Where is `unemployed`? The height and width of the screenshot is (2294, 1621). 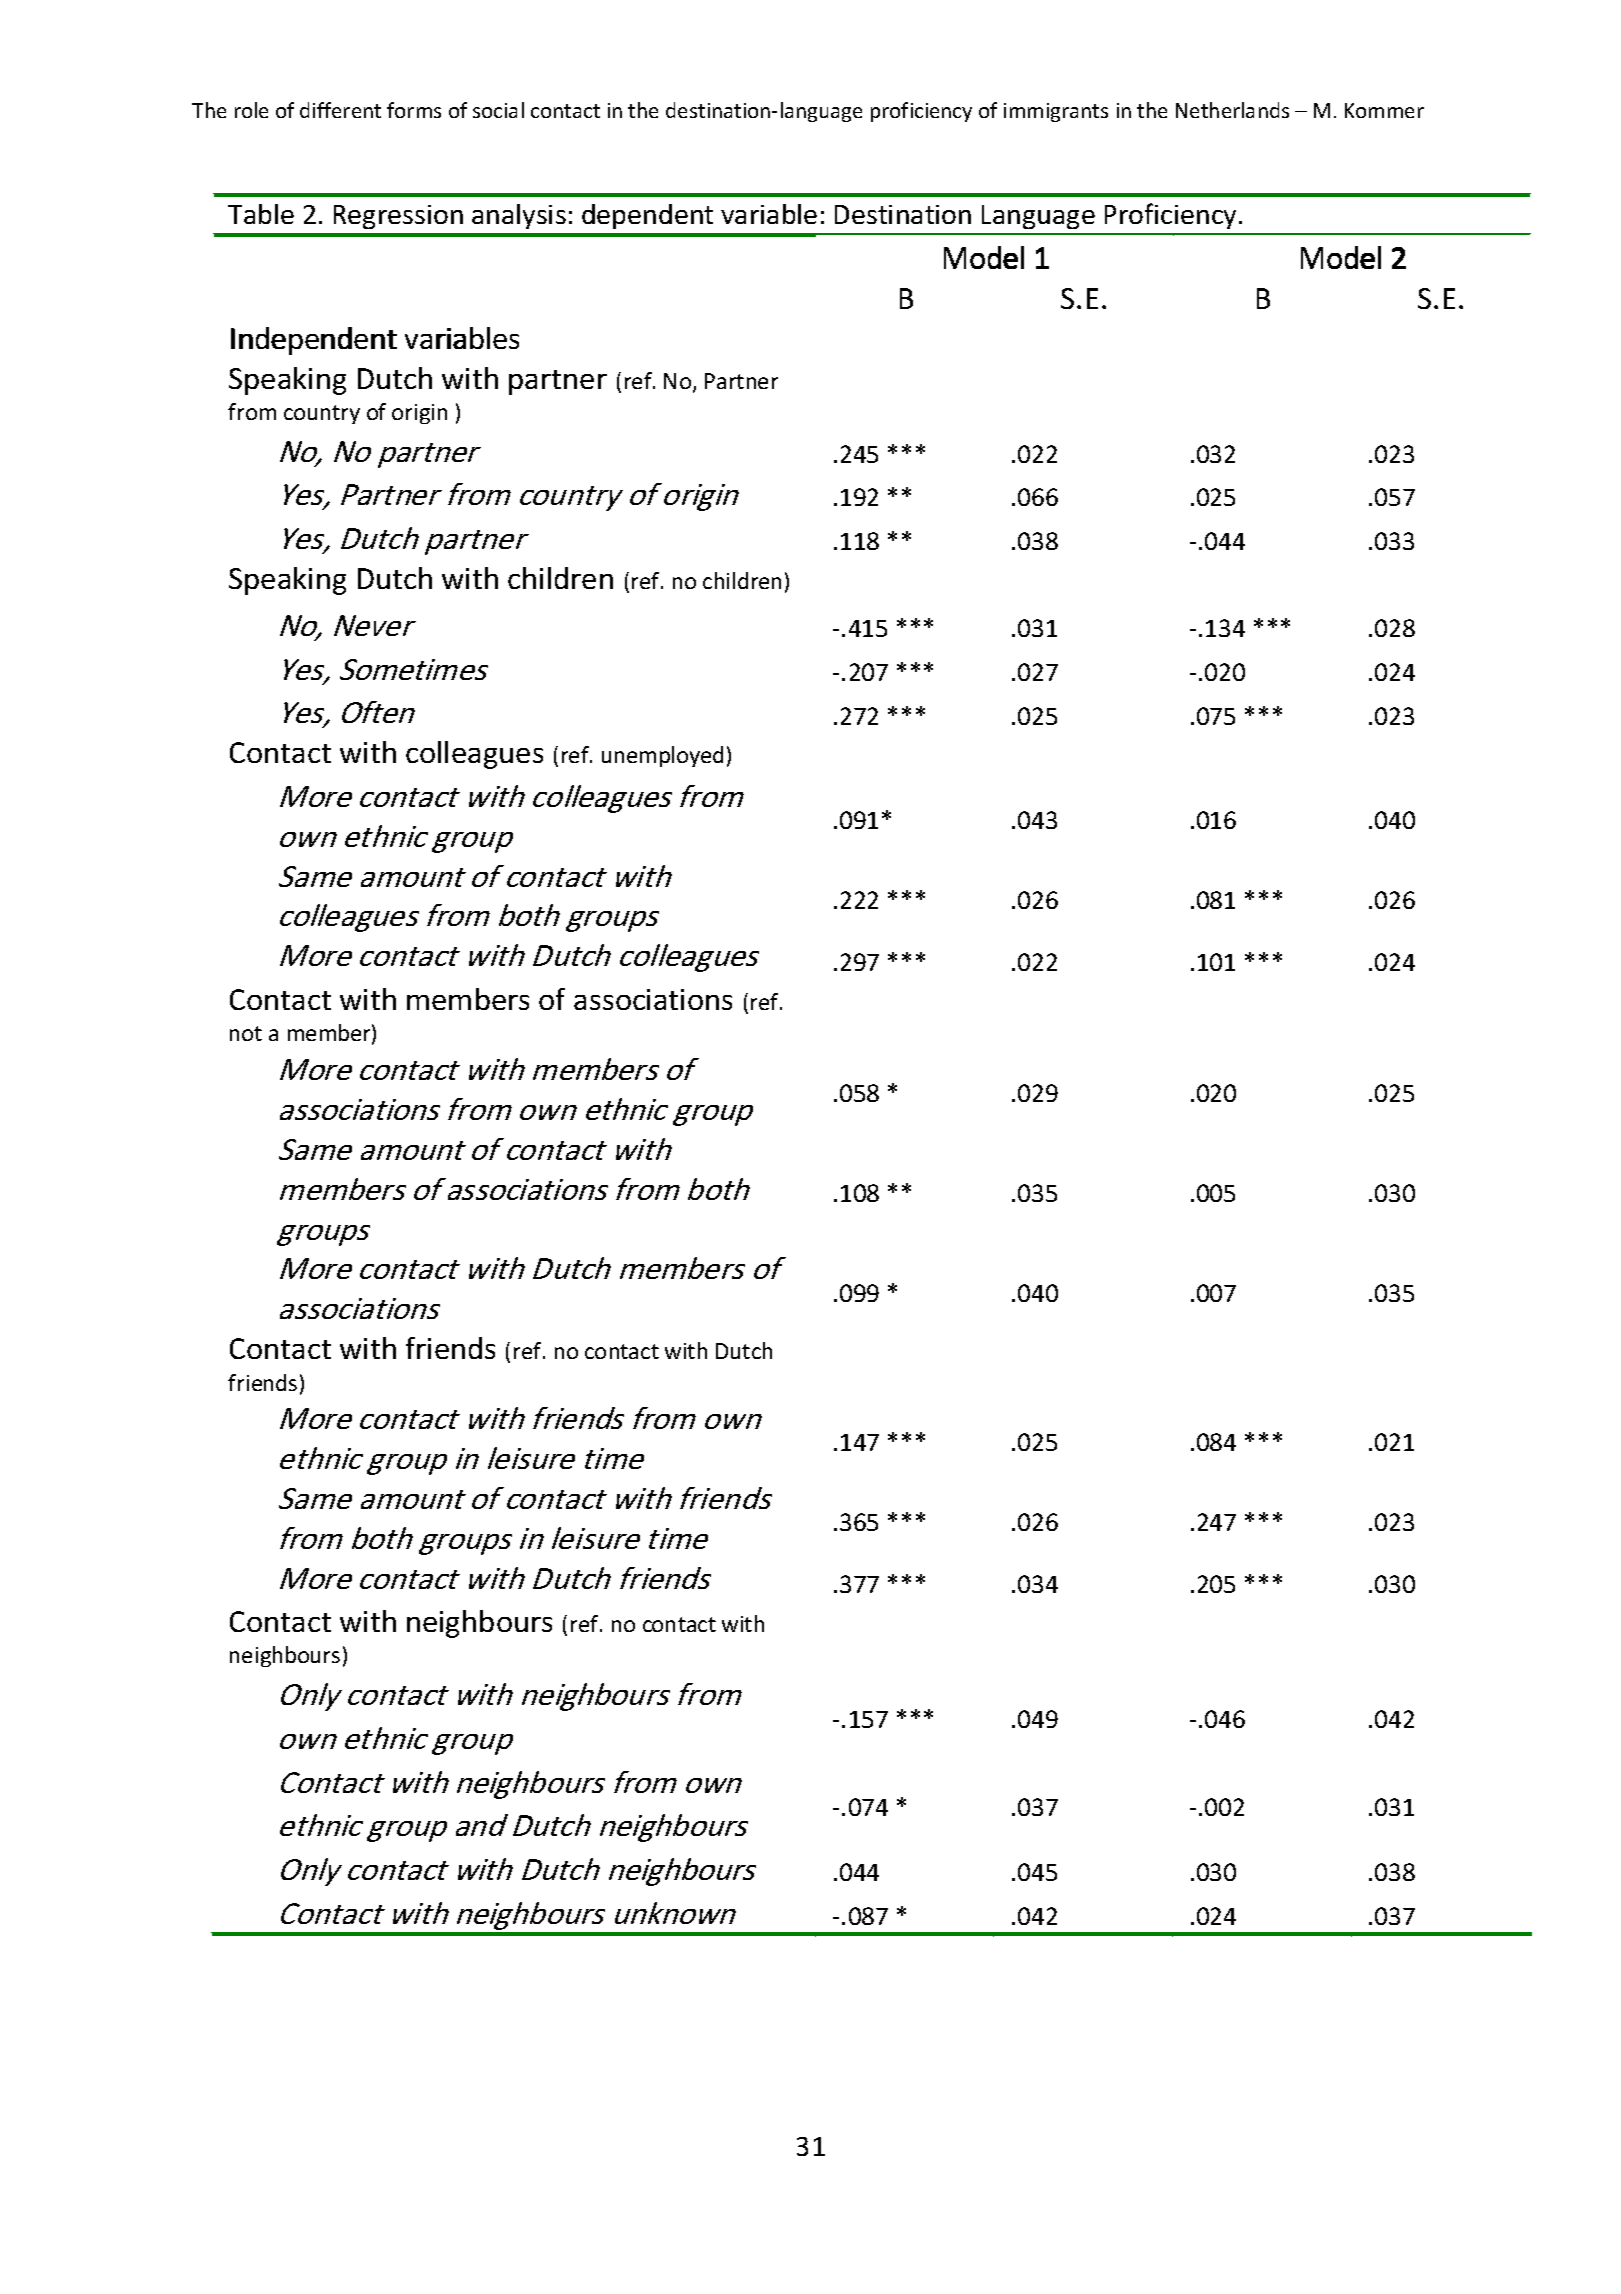
unemployed is located at coordinates (662, 756).
